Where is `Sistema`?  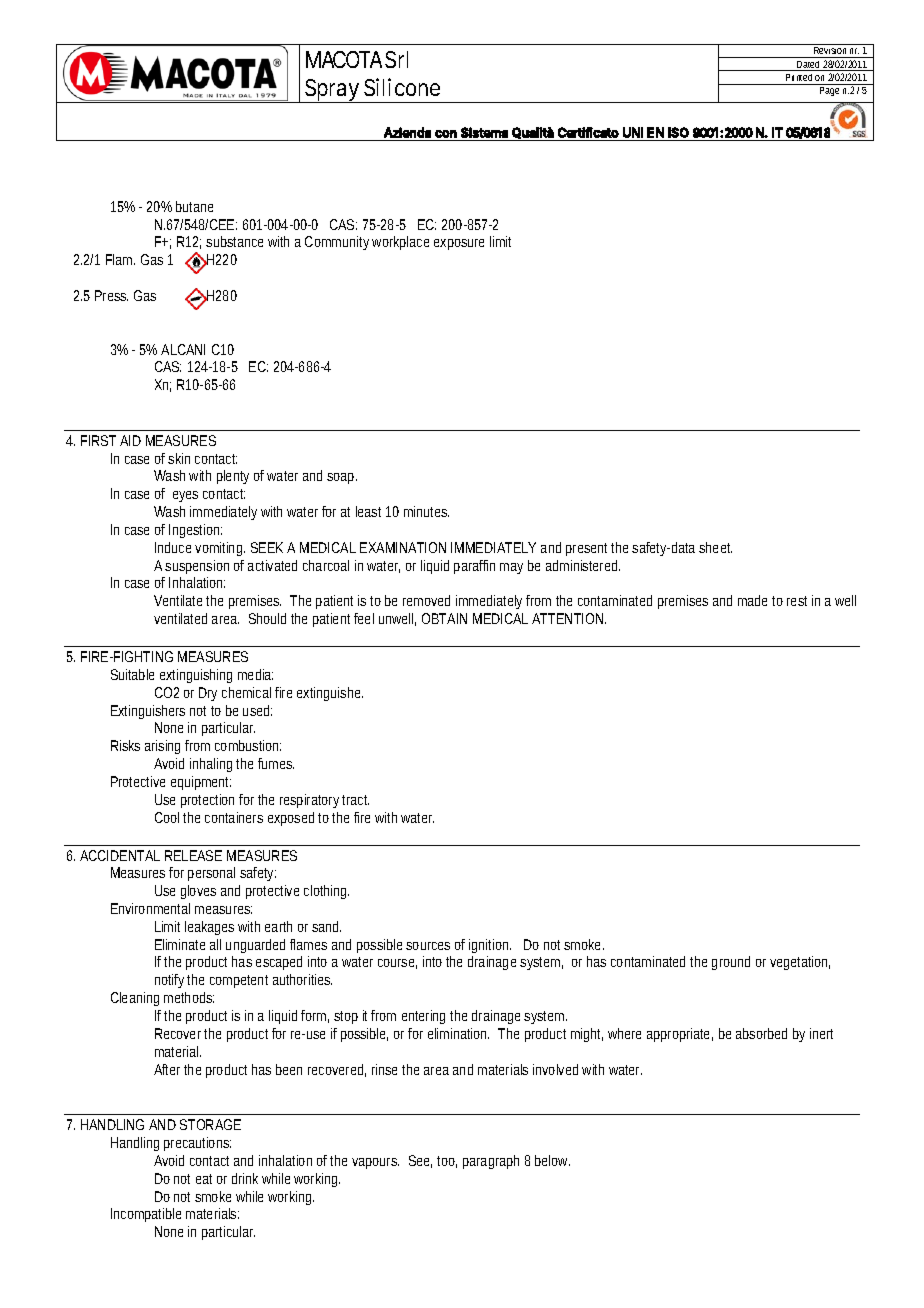
Sistema is located at coordinates (484, 132).
